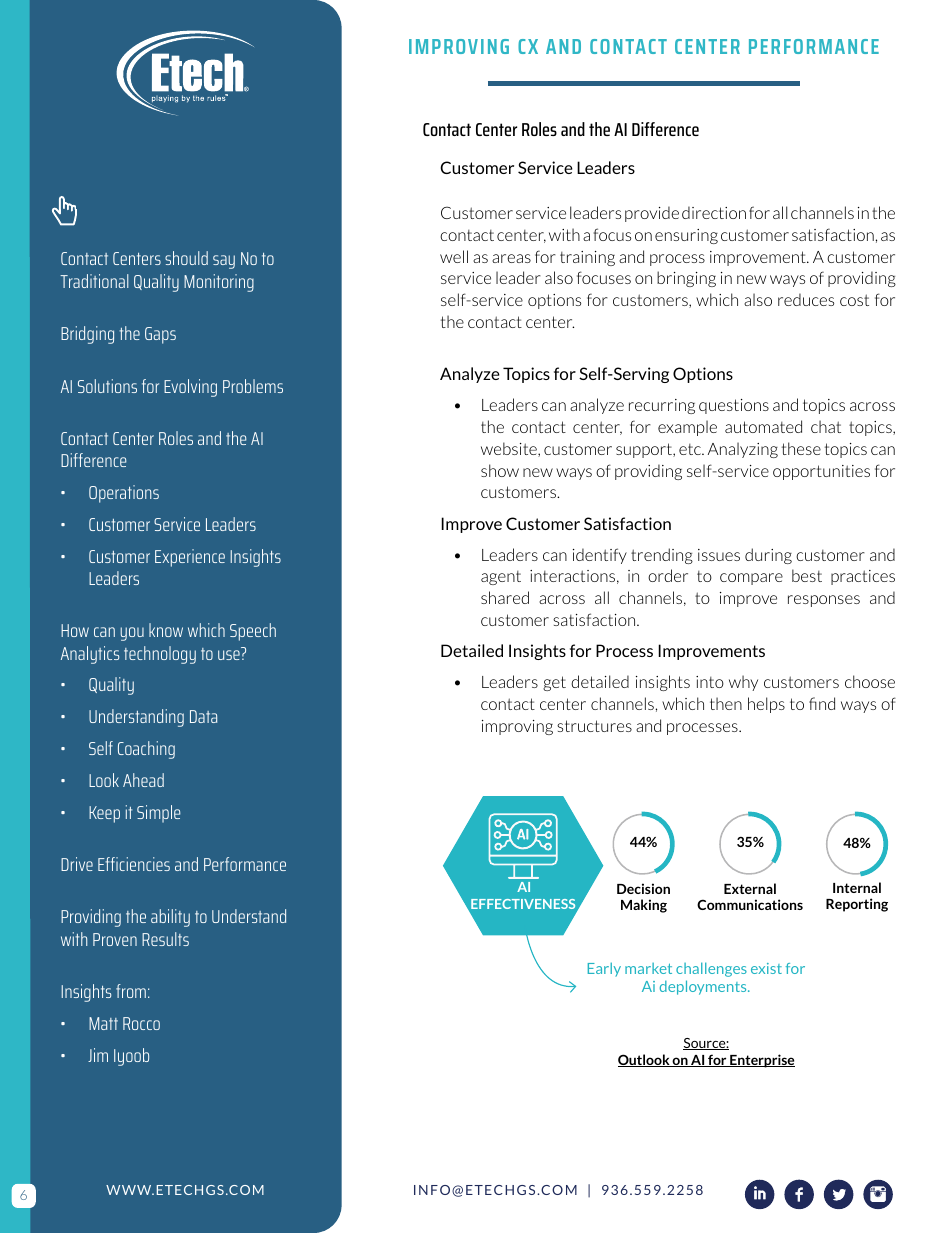 This page has width=952, height=1233. I want to click on Rocco, so click(141, 1023).
